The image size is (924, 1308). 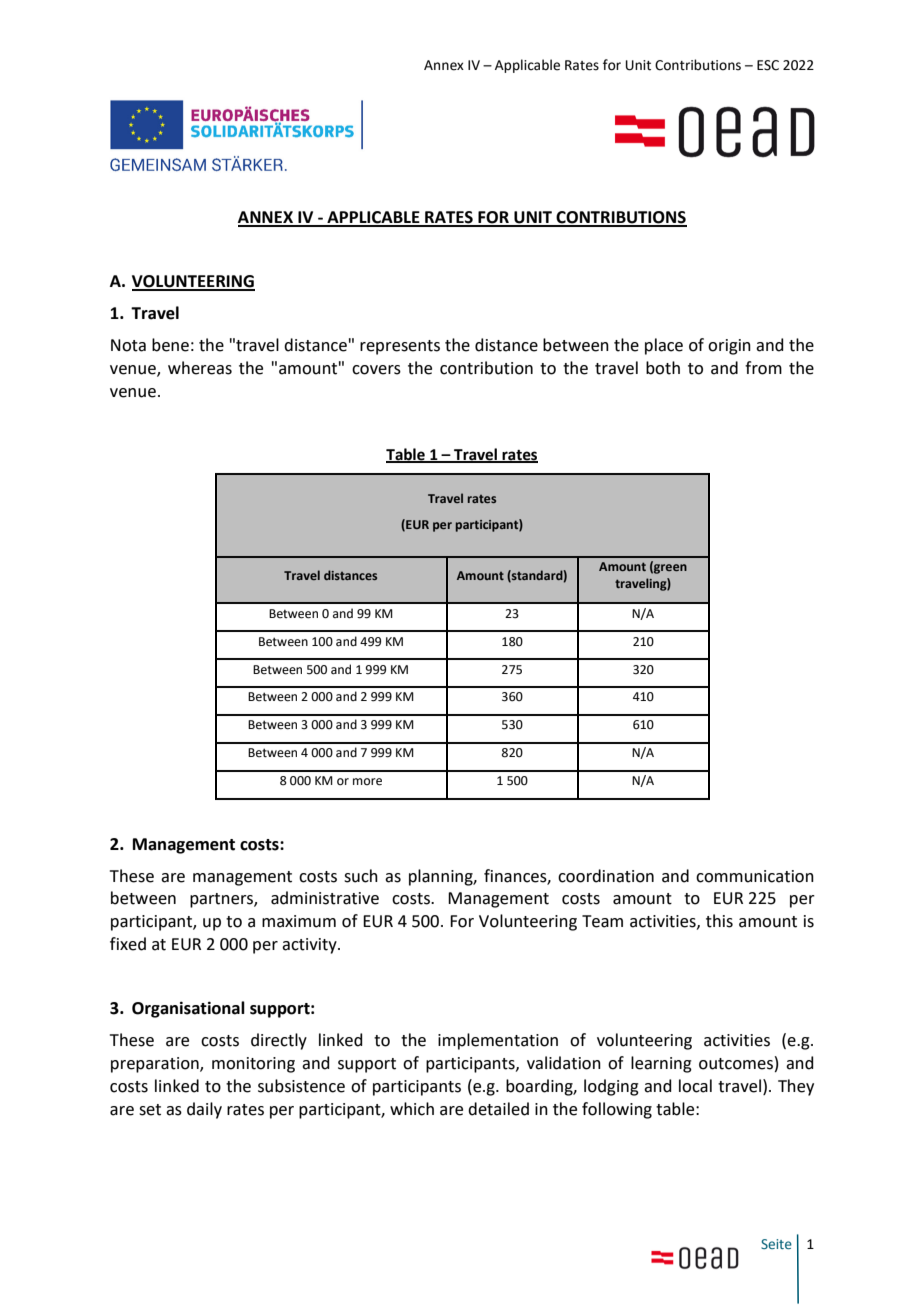 I want to click on communication, so click(x=755, y=876).
